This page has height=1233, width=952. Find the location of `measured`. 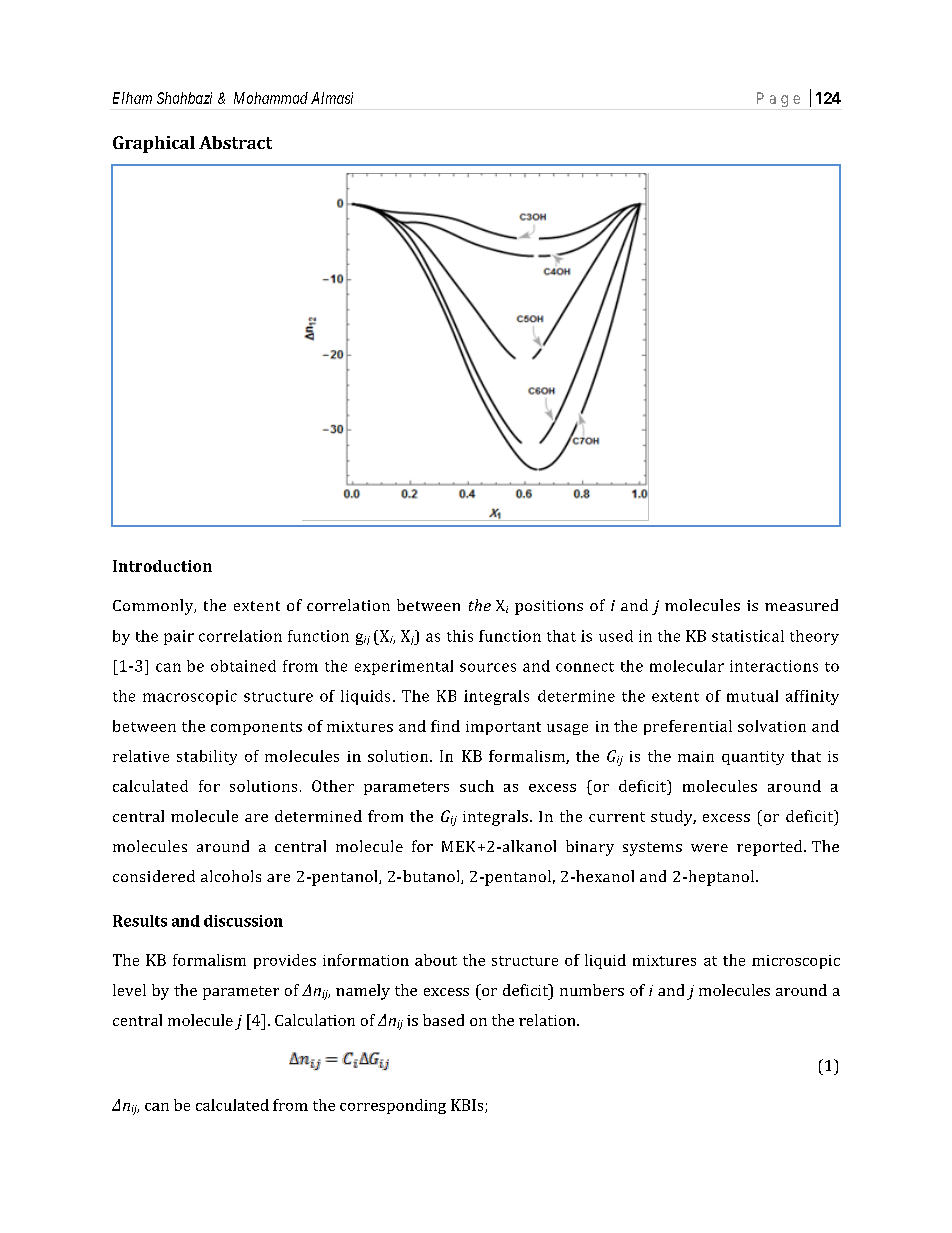

measured is located at coordinates (801, 605).
